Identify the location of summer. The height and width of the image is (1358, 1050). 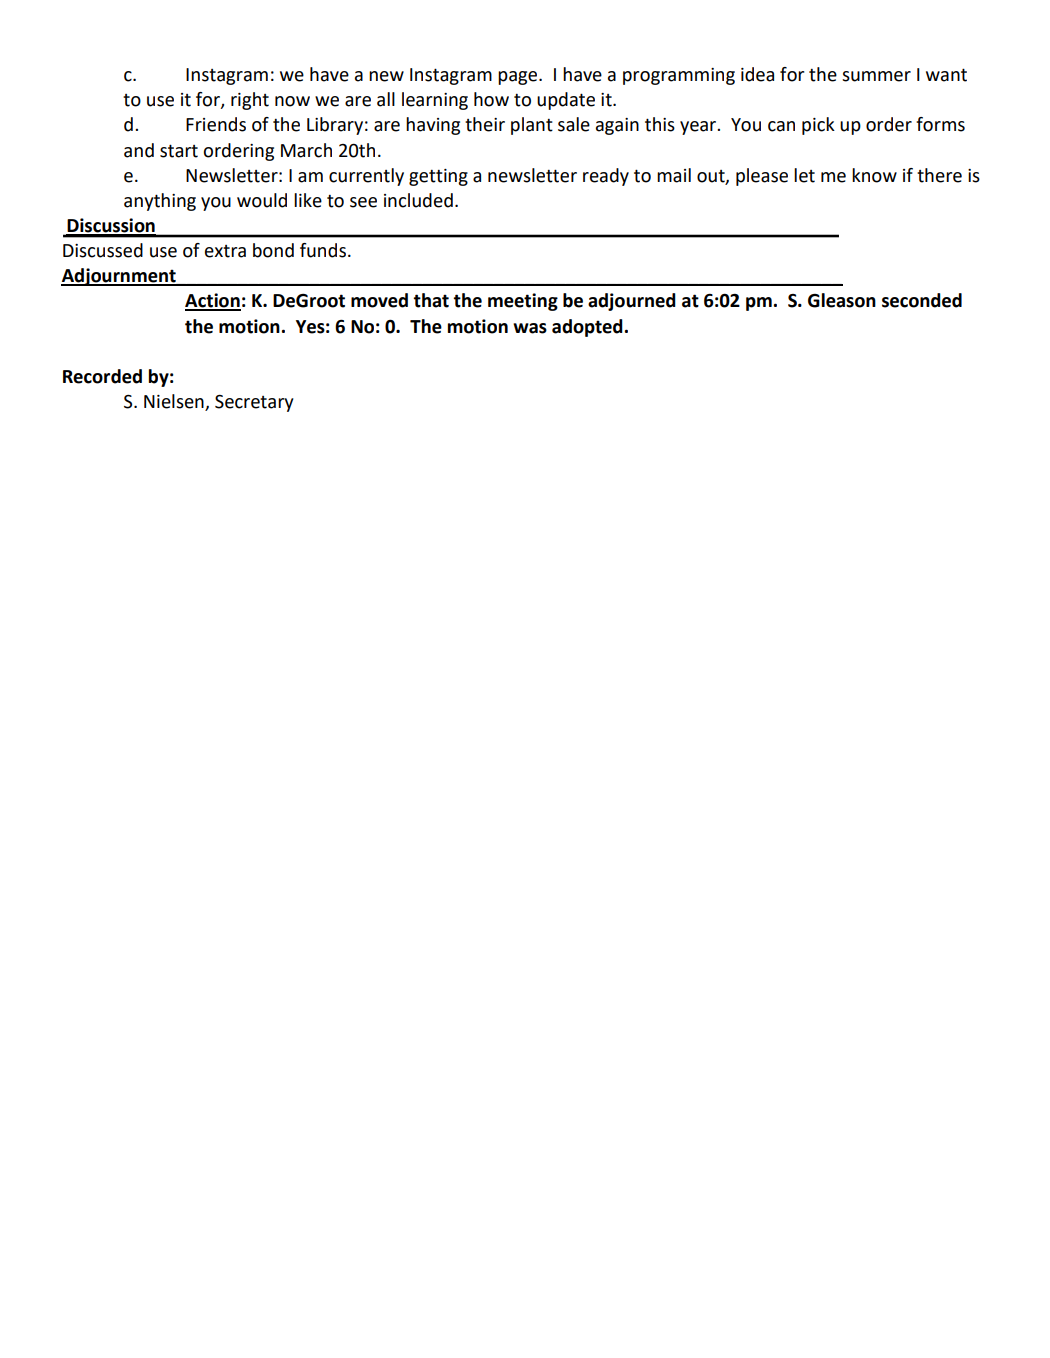
(876, 76).
